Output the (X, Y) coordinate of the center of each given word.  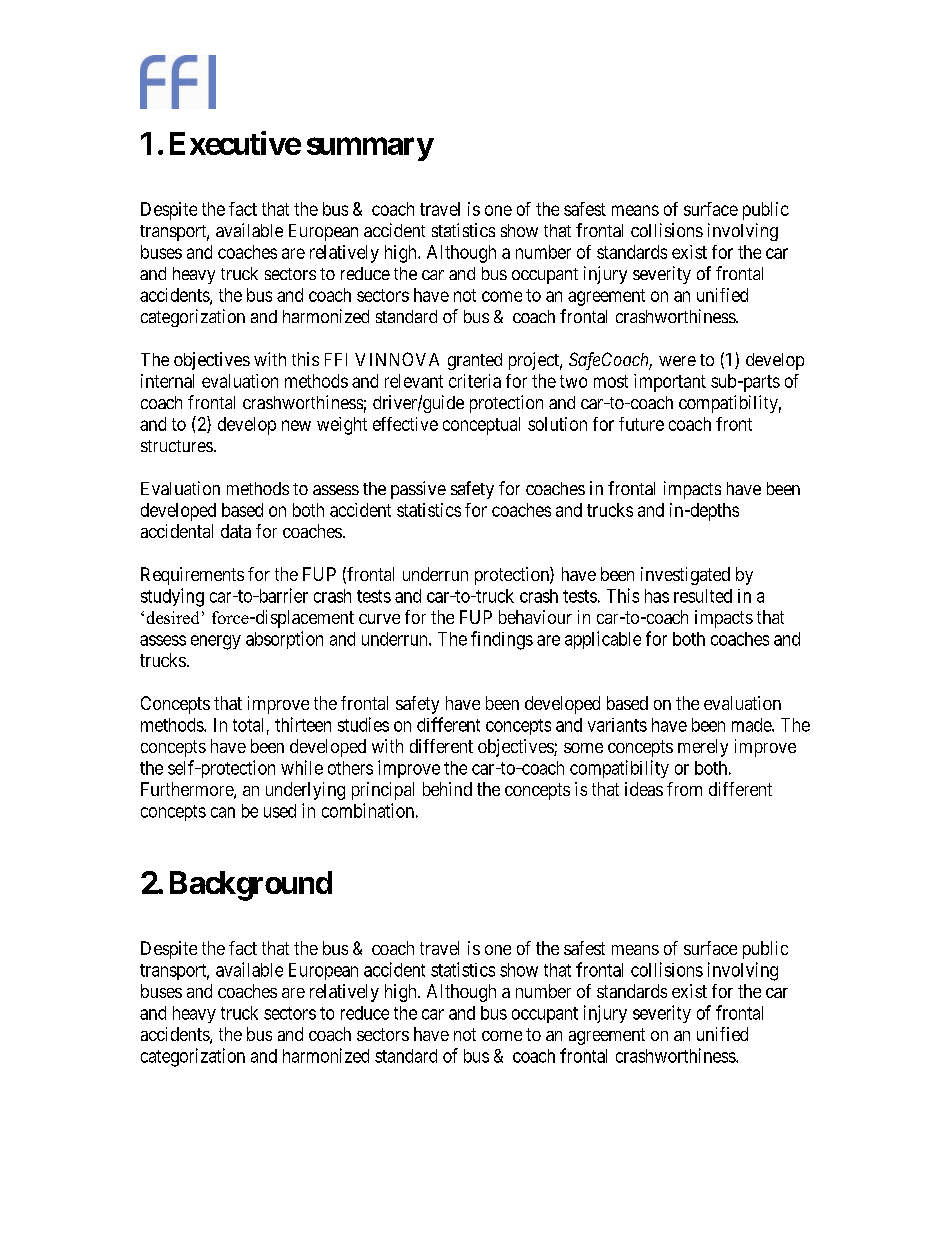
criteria (475, 381)
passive (418, 490)
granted (475, 361)
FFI (336, 359)
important (670, 383)
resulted (703, 596)
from (684, 789)
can (223, 812)
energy (216, 642)
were (677, 361)
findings (502, 640)
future (641, 424)
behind (447, 789)
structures (177, 446)
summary (370, 149)
